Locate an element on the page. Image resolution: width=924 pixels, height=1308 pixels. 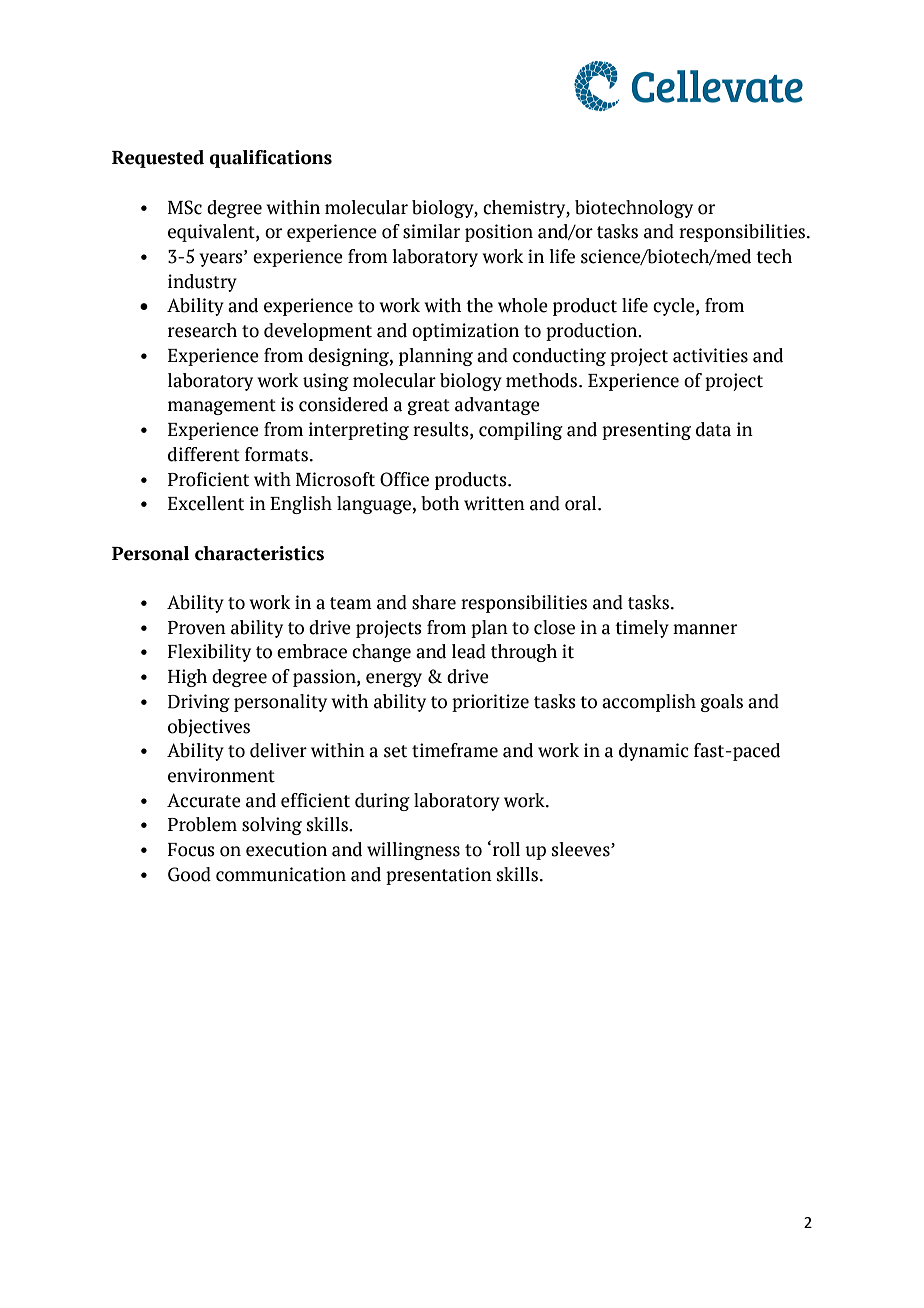
willingness is located at coordinates (413, 851).
